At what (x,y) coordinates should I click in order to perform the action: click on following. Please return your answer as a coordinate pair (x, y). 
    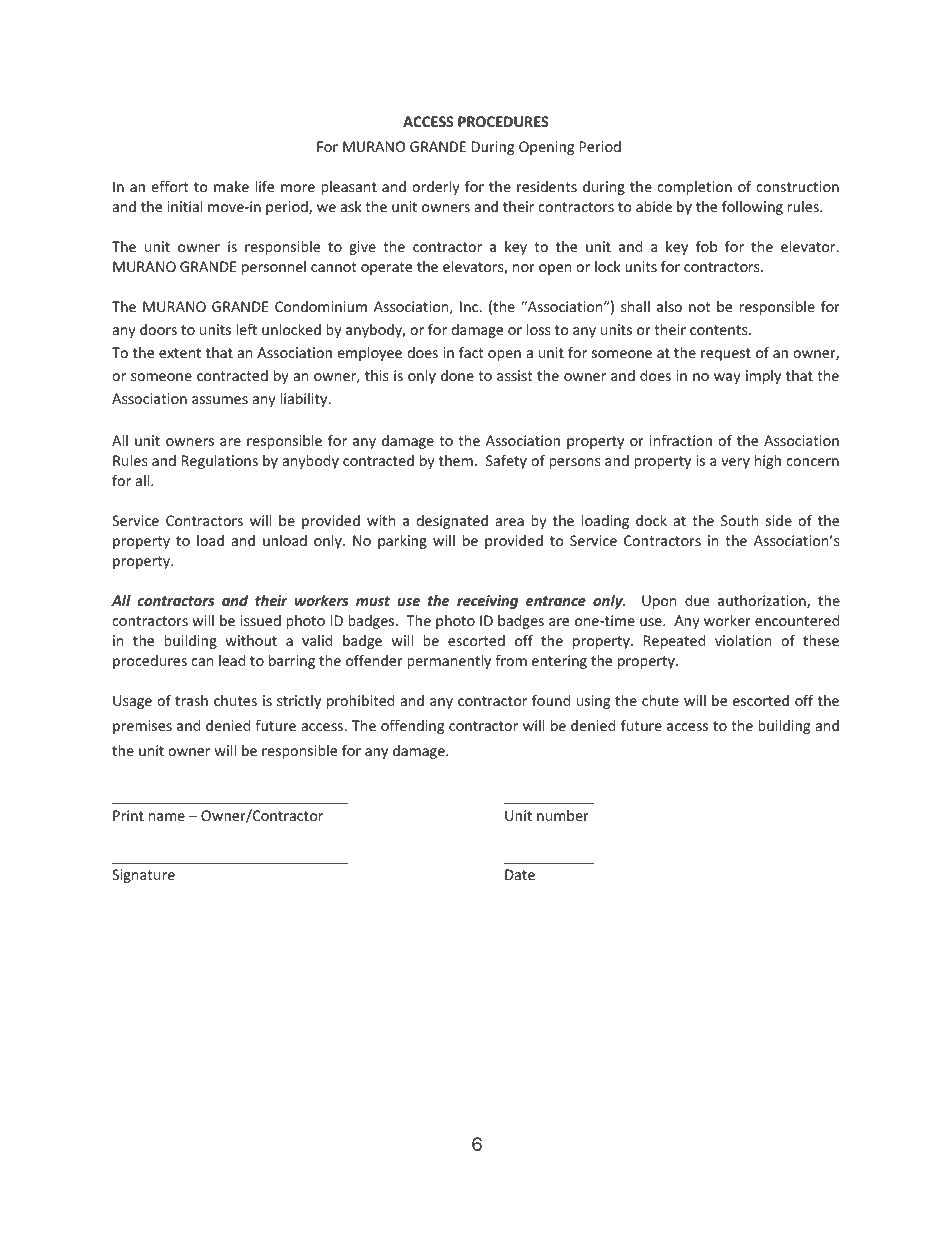
    Looking at the image, I should click on (752, 207).
